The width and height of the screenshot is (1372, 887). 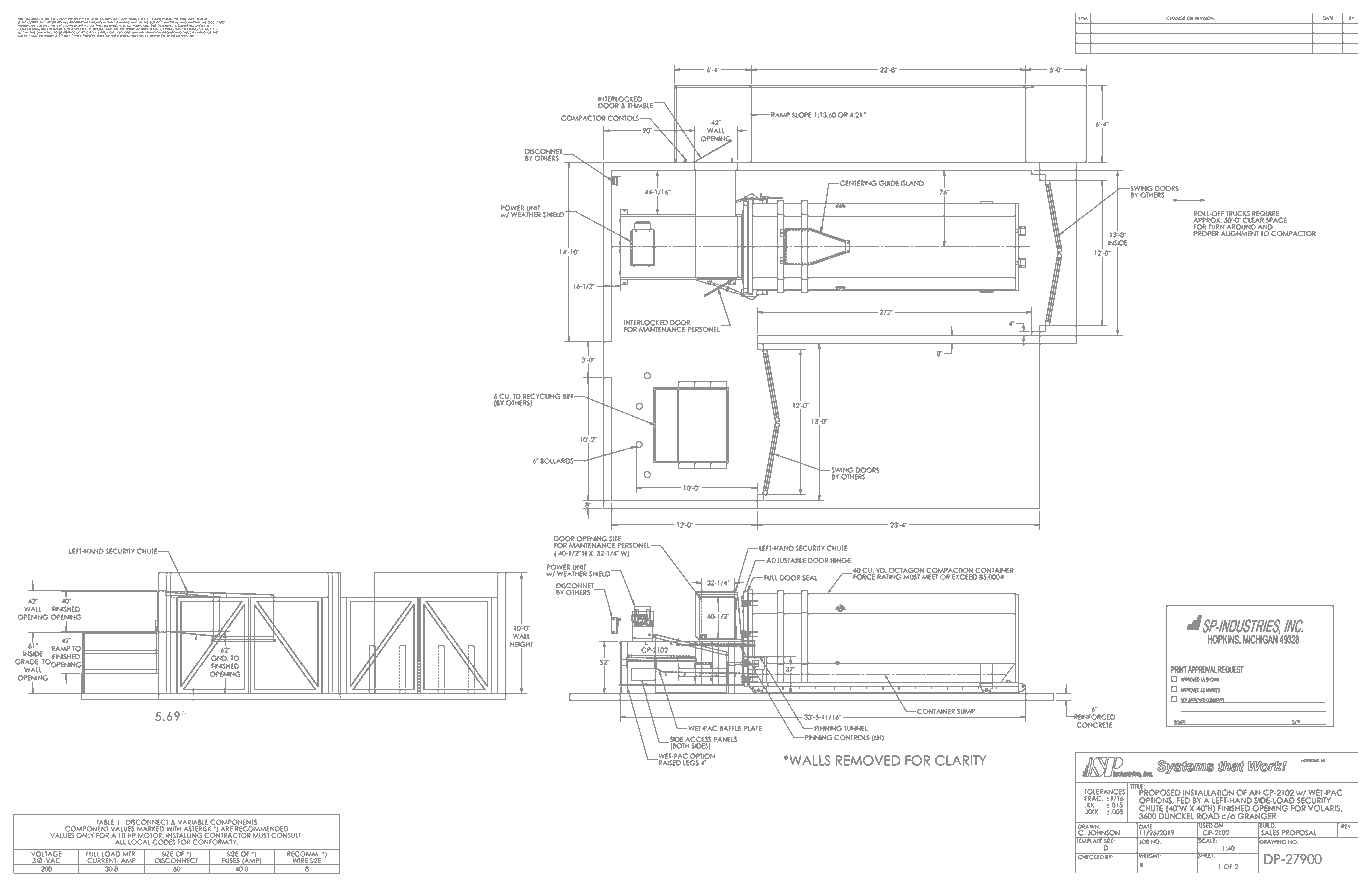 What do you see at coordinates (857, 183) in the screenshot?
I see `CENTERING` at bounding box center [857, 183].
